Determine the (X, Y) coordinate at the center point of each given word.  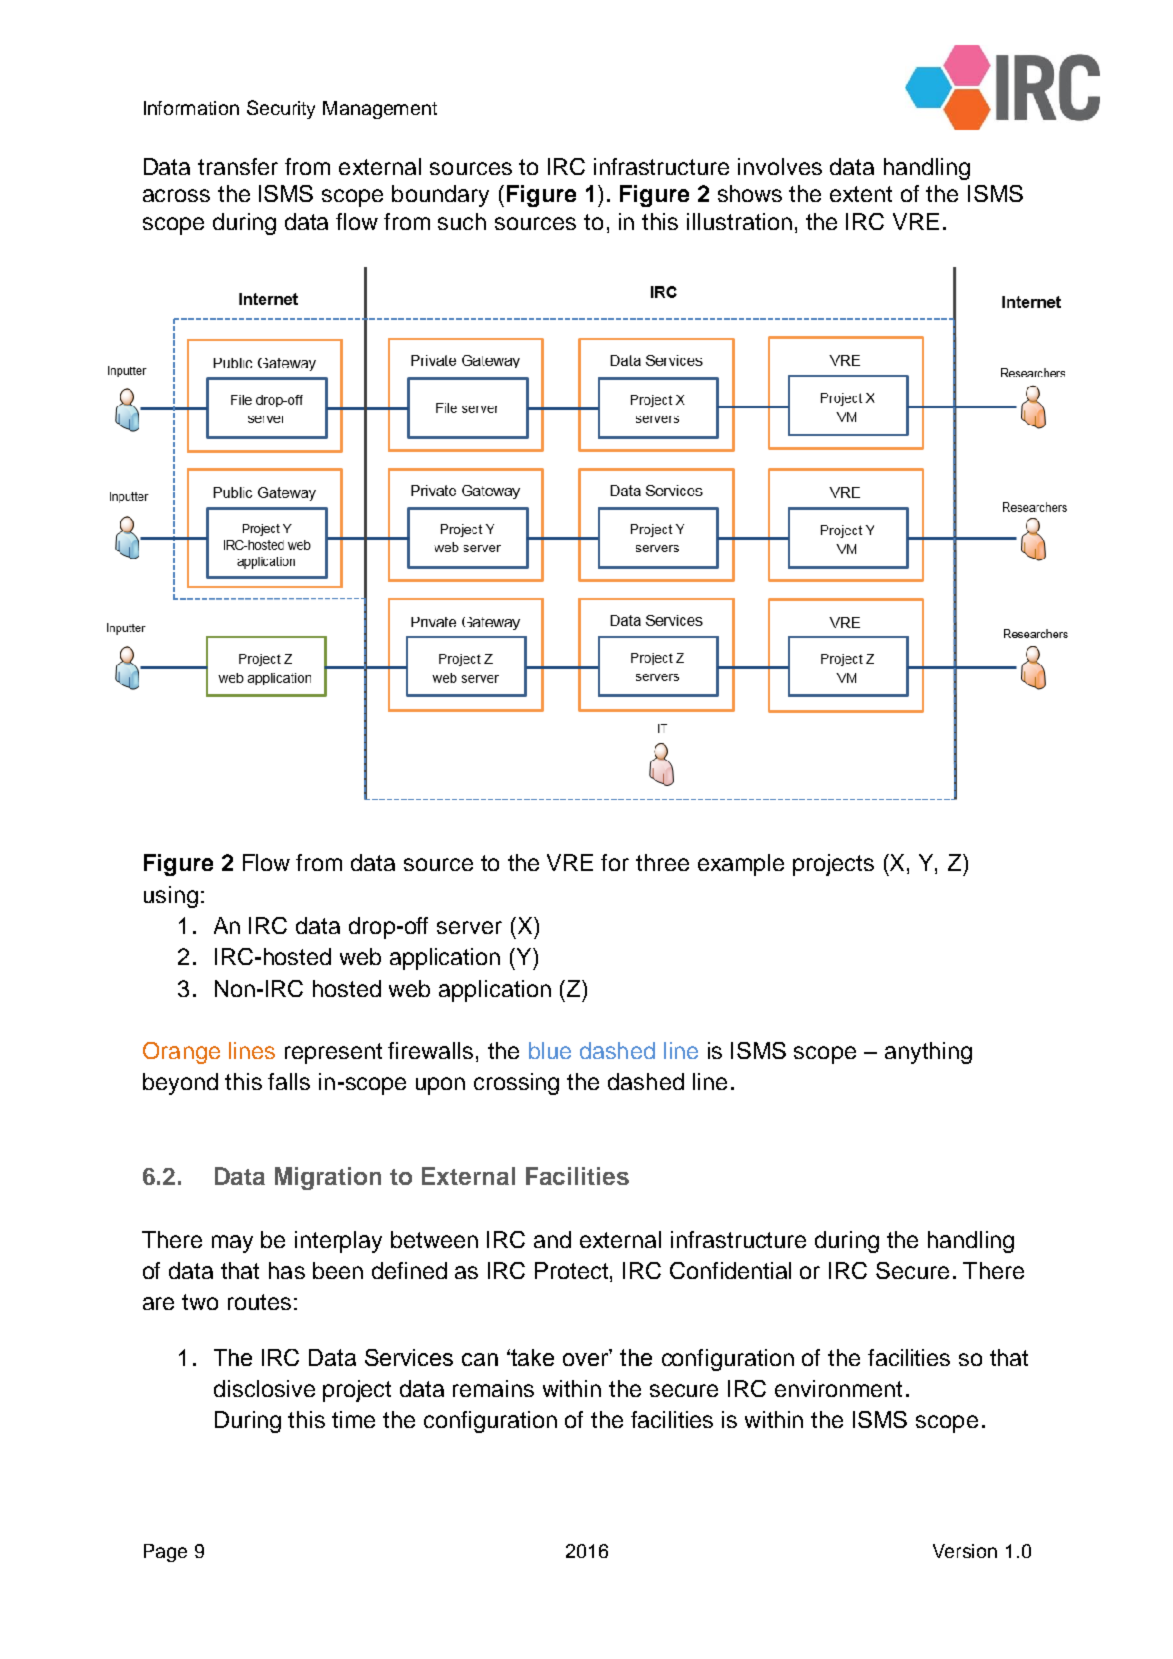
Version (965, 1551)
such (462, 221)
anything (928, 1053)
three (662, 862)
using (171, 897)
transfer (238, 166)
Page (165, 1553)
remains (493, 1388)
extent (861, 194)
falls (289, 1081)
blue (550, 1050)
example (741, 865)
